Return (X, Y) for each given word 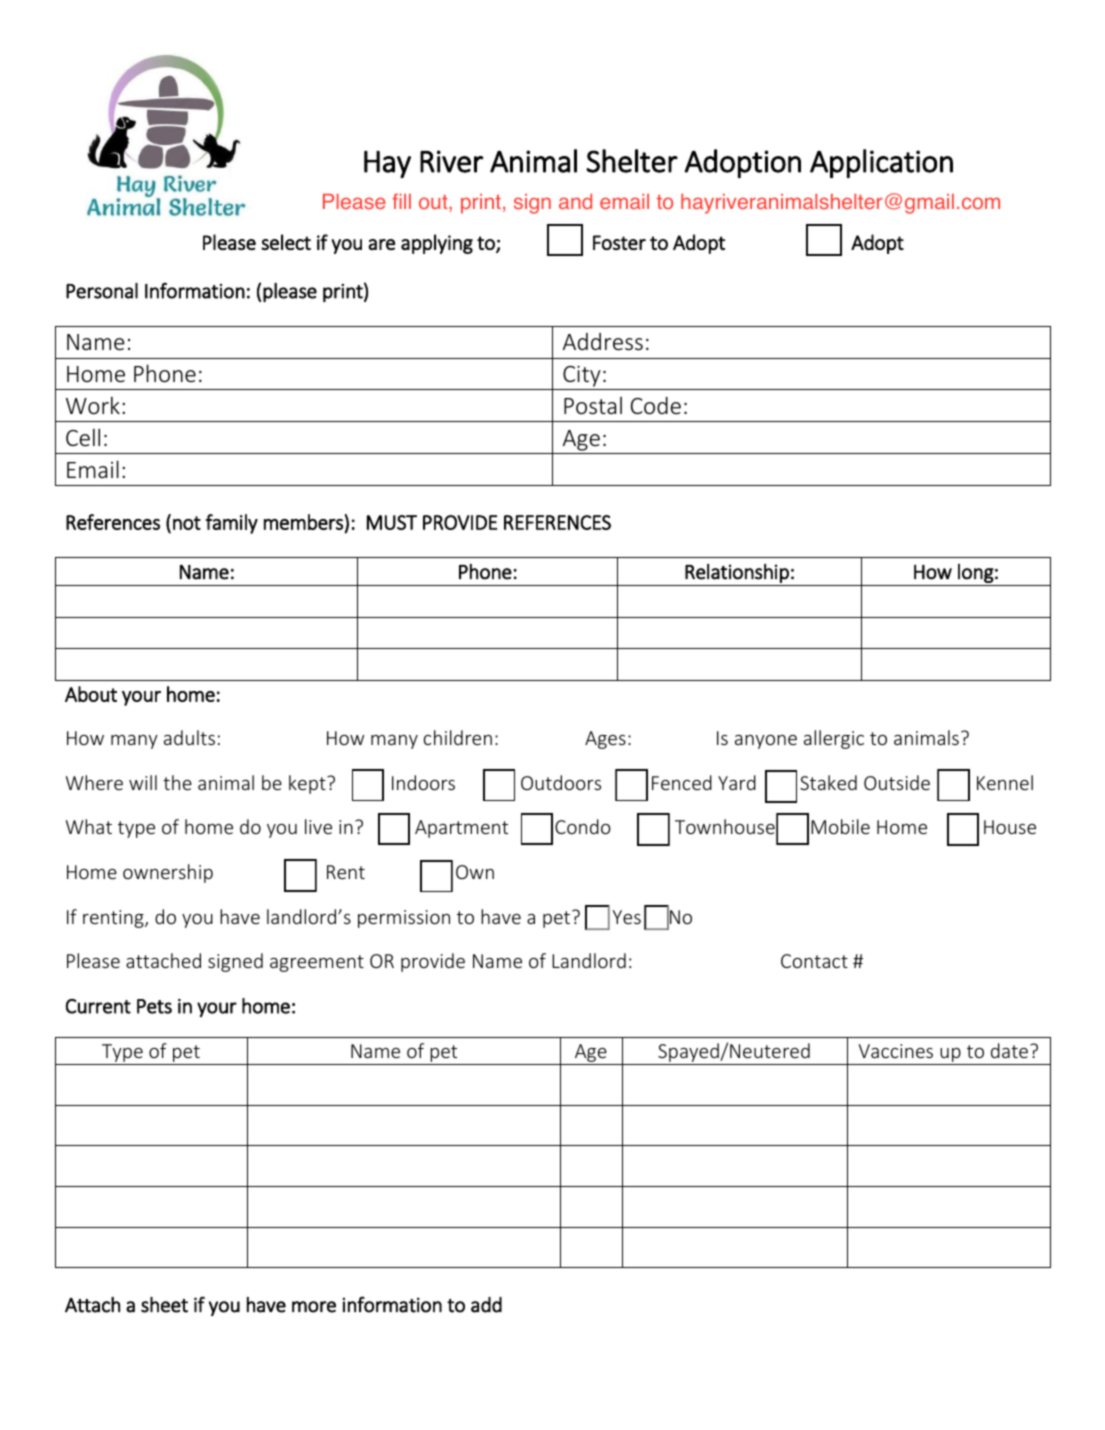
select (286, 242)
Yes (627, 917)
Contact (814, 961)
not (187, 523)
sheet (164, 1305)
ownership (168, 873)
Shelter (632, 161)
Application (881, 163)
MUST (392, 522)
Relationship (737, 573)
